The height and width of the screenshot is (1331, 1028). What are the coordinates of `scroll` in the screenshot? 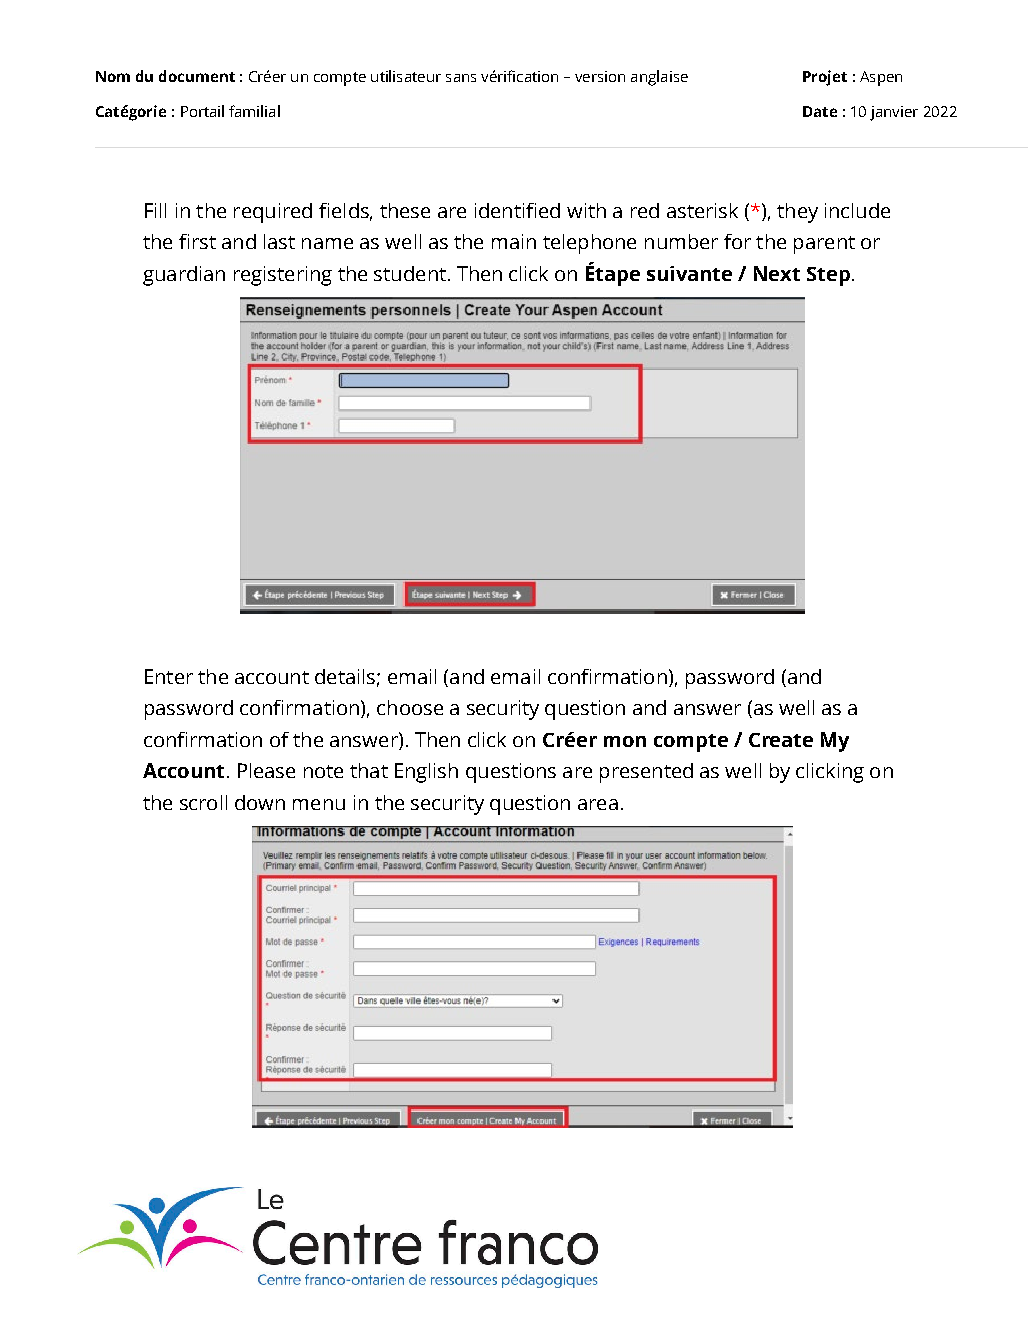 It's located at (203, 802).
